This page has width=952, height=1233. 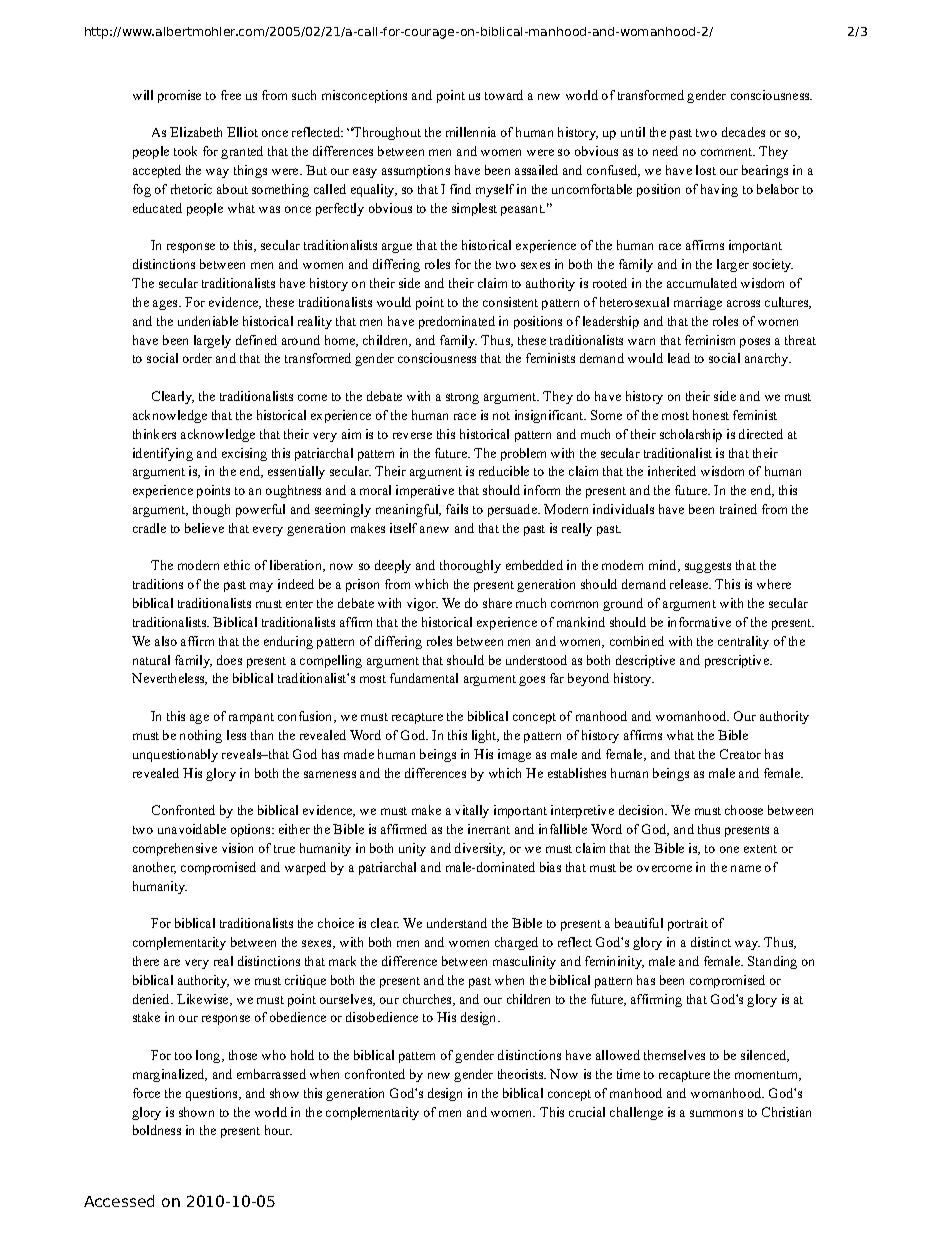 I want to click on summons, so click(x=716, y=1113).
